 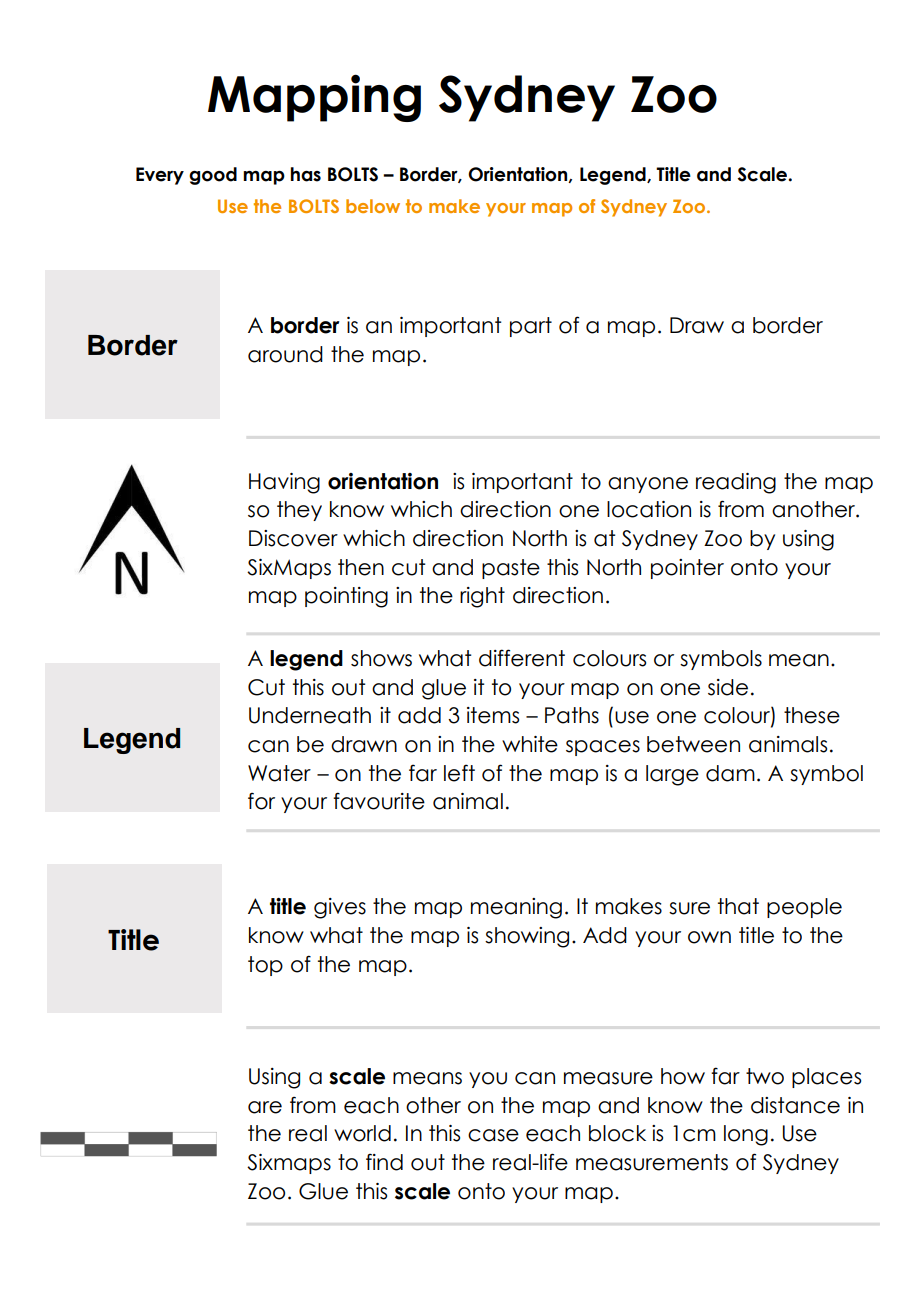 I want to click on long, so click(x=746, y=1135).
